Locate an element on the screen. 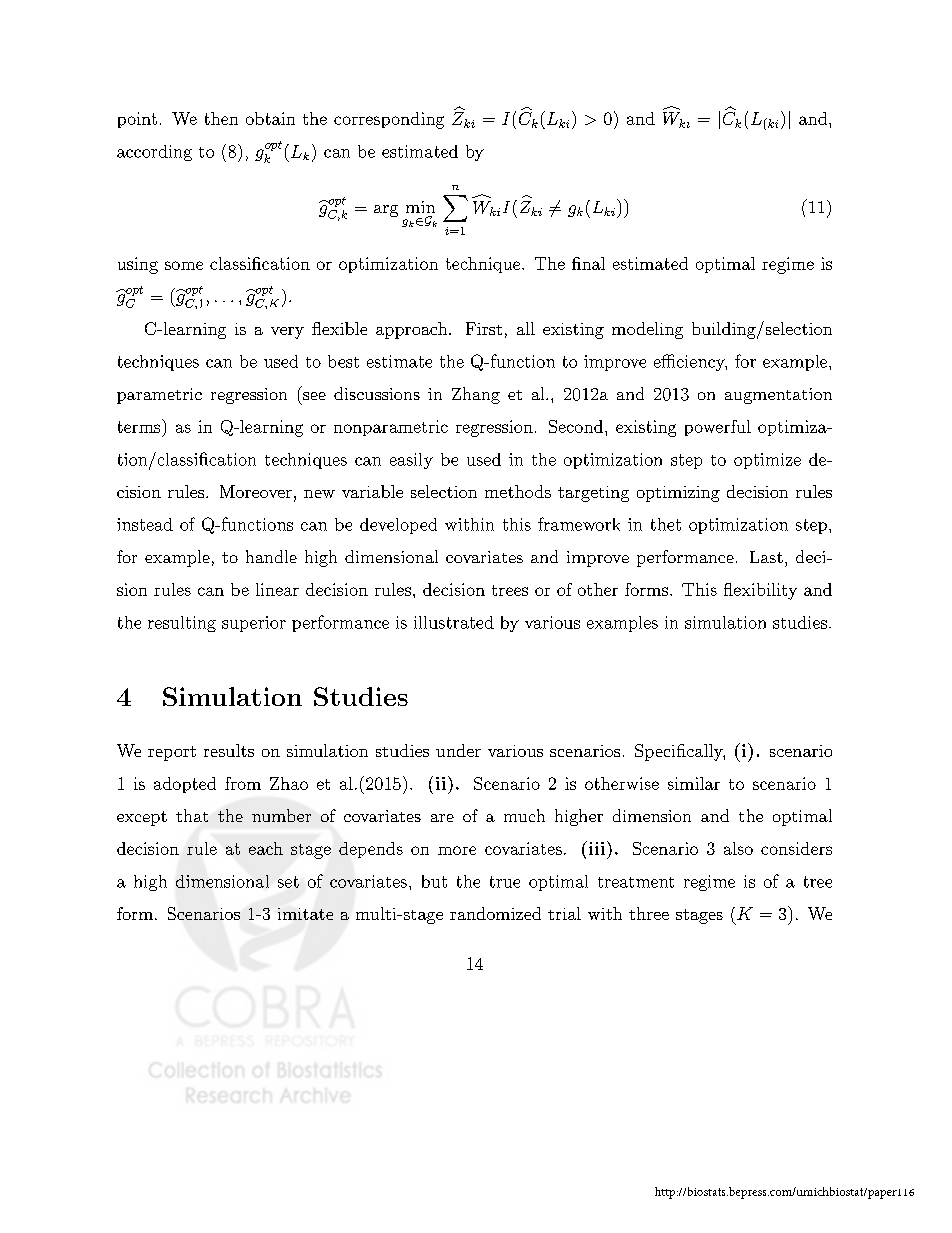 This screenshot has width=952, height=1233. corresponding is located at coordinates (389, 120).
